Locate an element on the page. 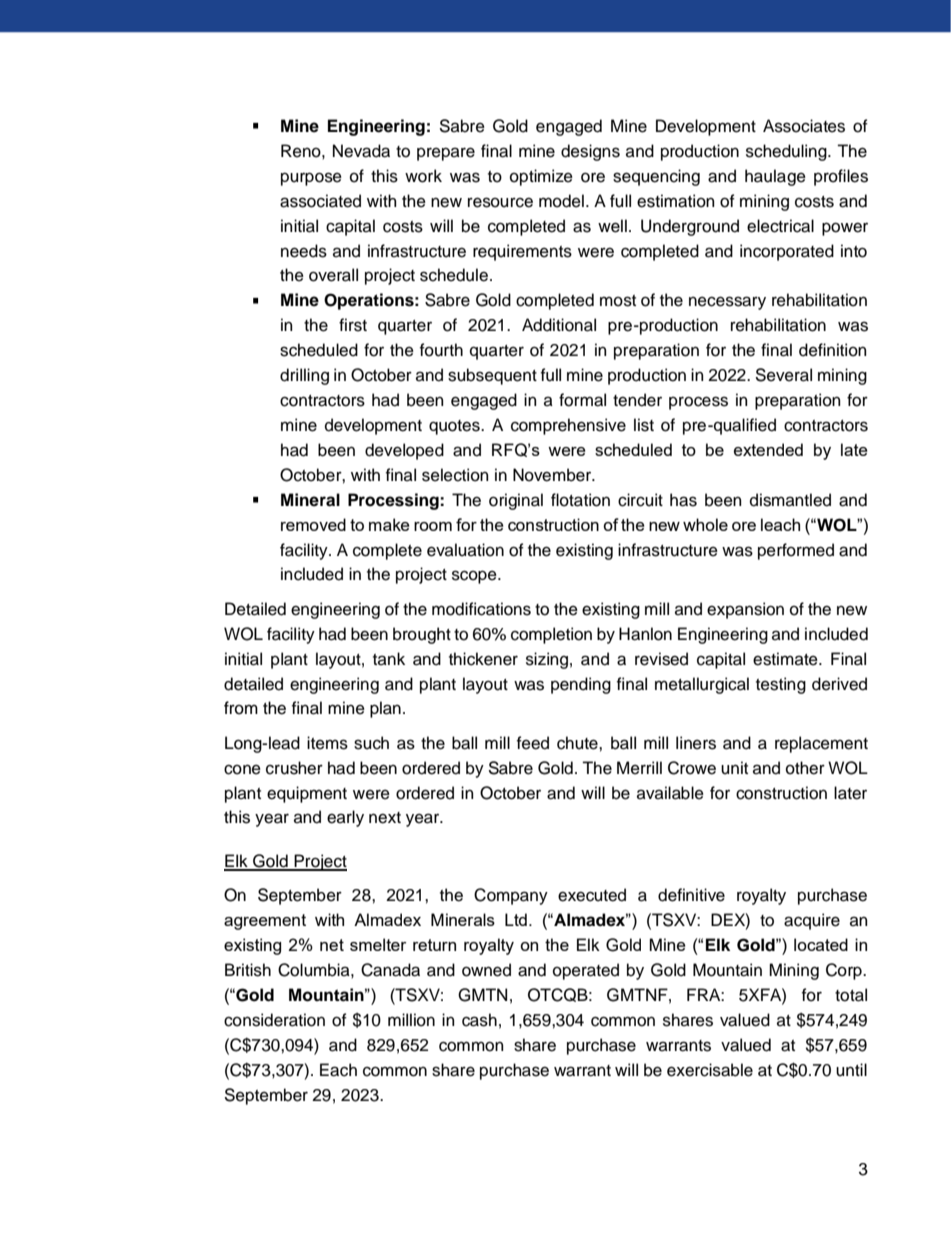 Image resolution: width=952 pixels, height=1233 pixels. purpose is located at coordinates (311, 179).
